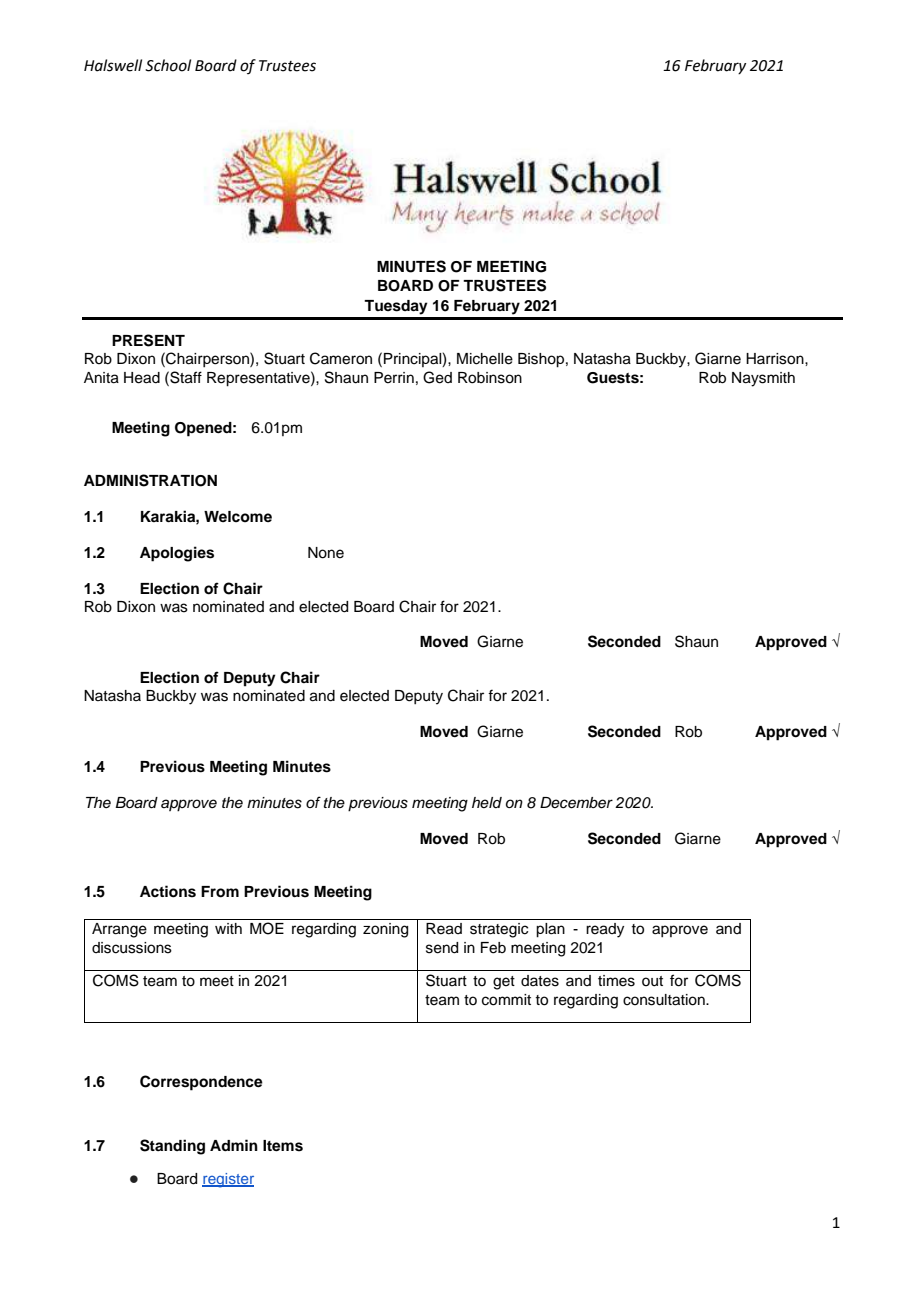 The width and height of the document is (924, 1308). I want to click on held, so click(487, 802).
